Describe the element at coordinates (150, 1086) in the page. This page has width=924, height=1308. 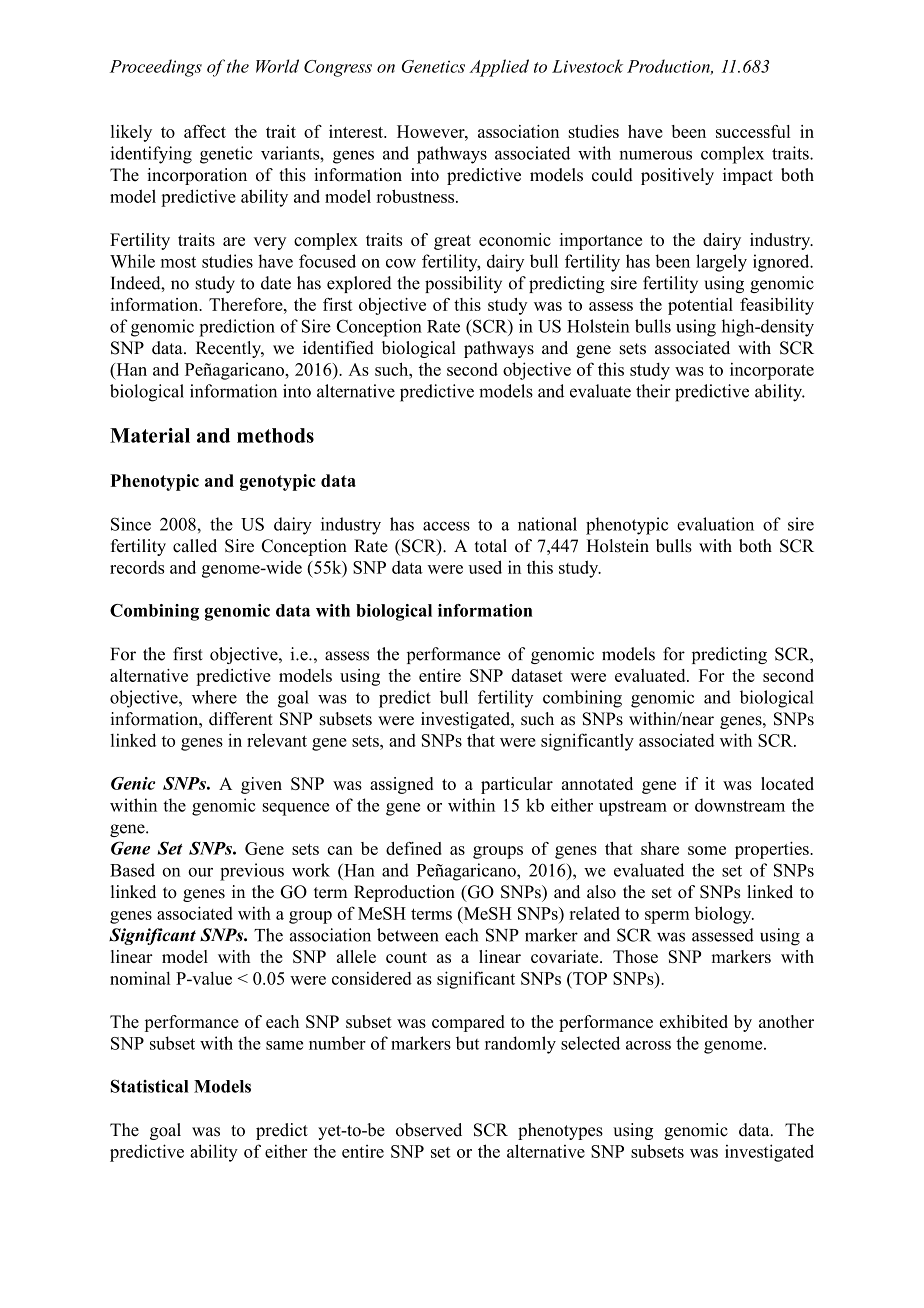
I see `Statistical` at that location.
